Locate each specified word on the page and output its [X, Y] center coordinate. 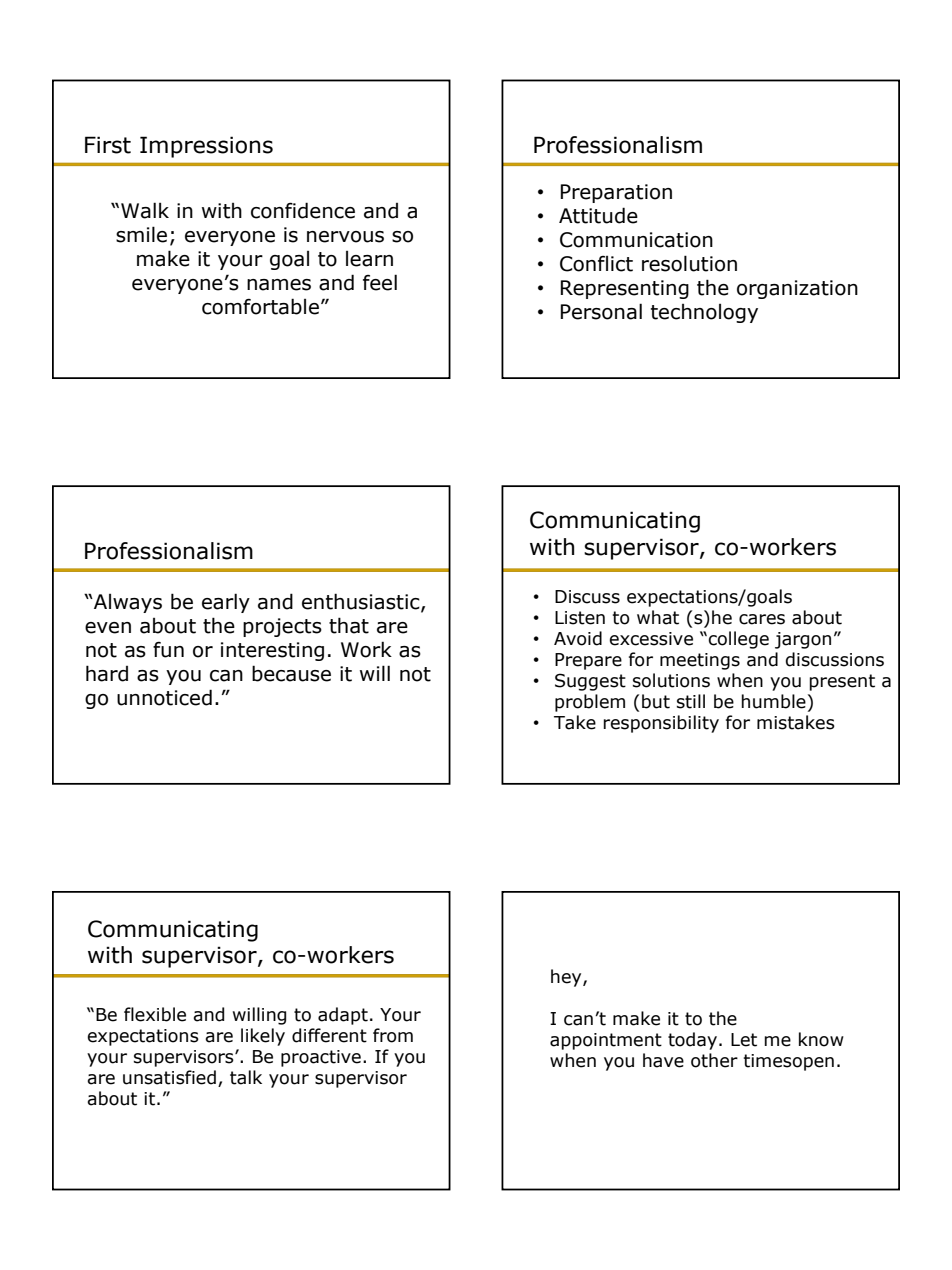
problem [590, 703]
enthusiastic [362, 602]
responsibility [661, 724]
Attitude [598, 215]
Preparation [616, 193]
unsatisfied [169, 1077]
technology [704, 313]
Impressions [206, 147]
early [226, 603]
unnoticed [164, 697]
